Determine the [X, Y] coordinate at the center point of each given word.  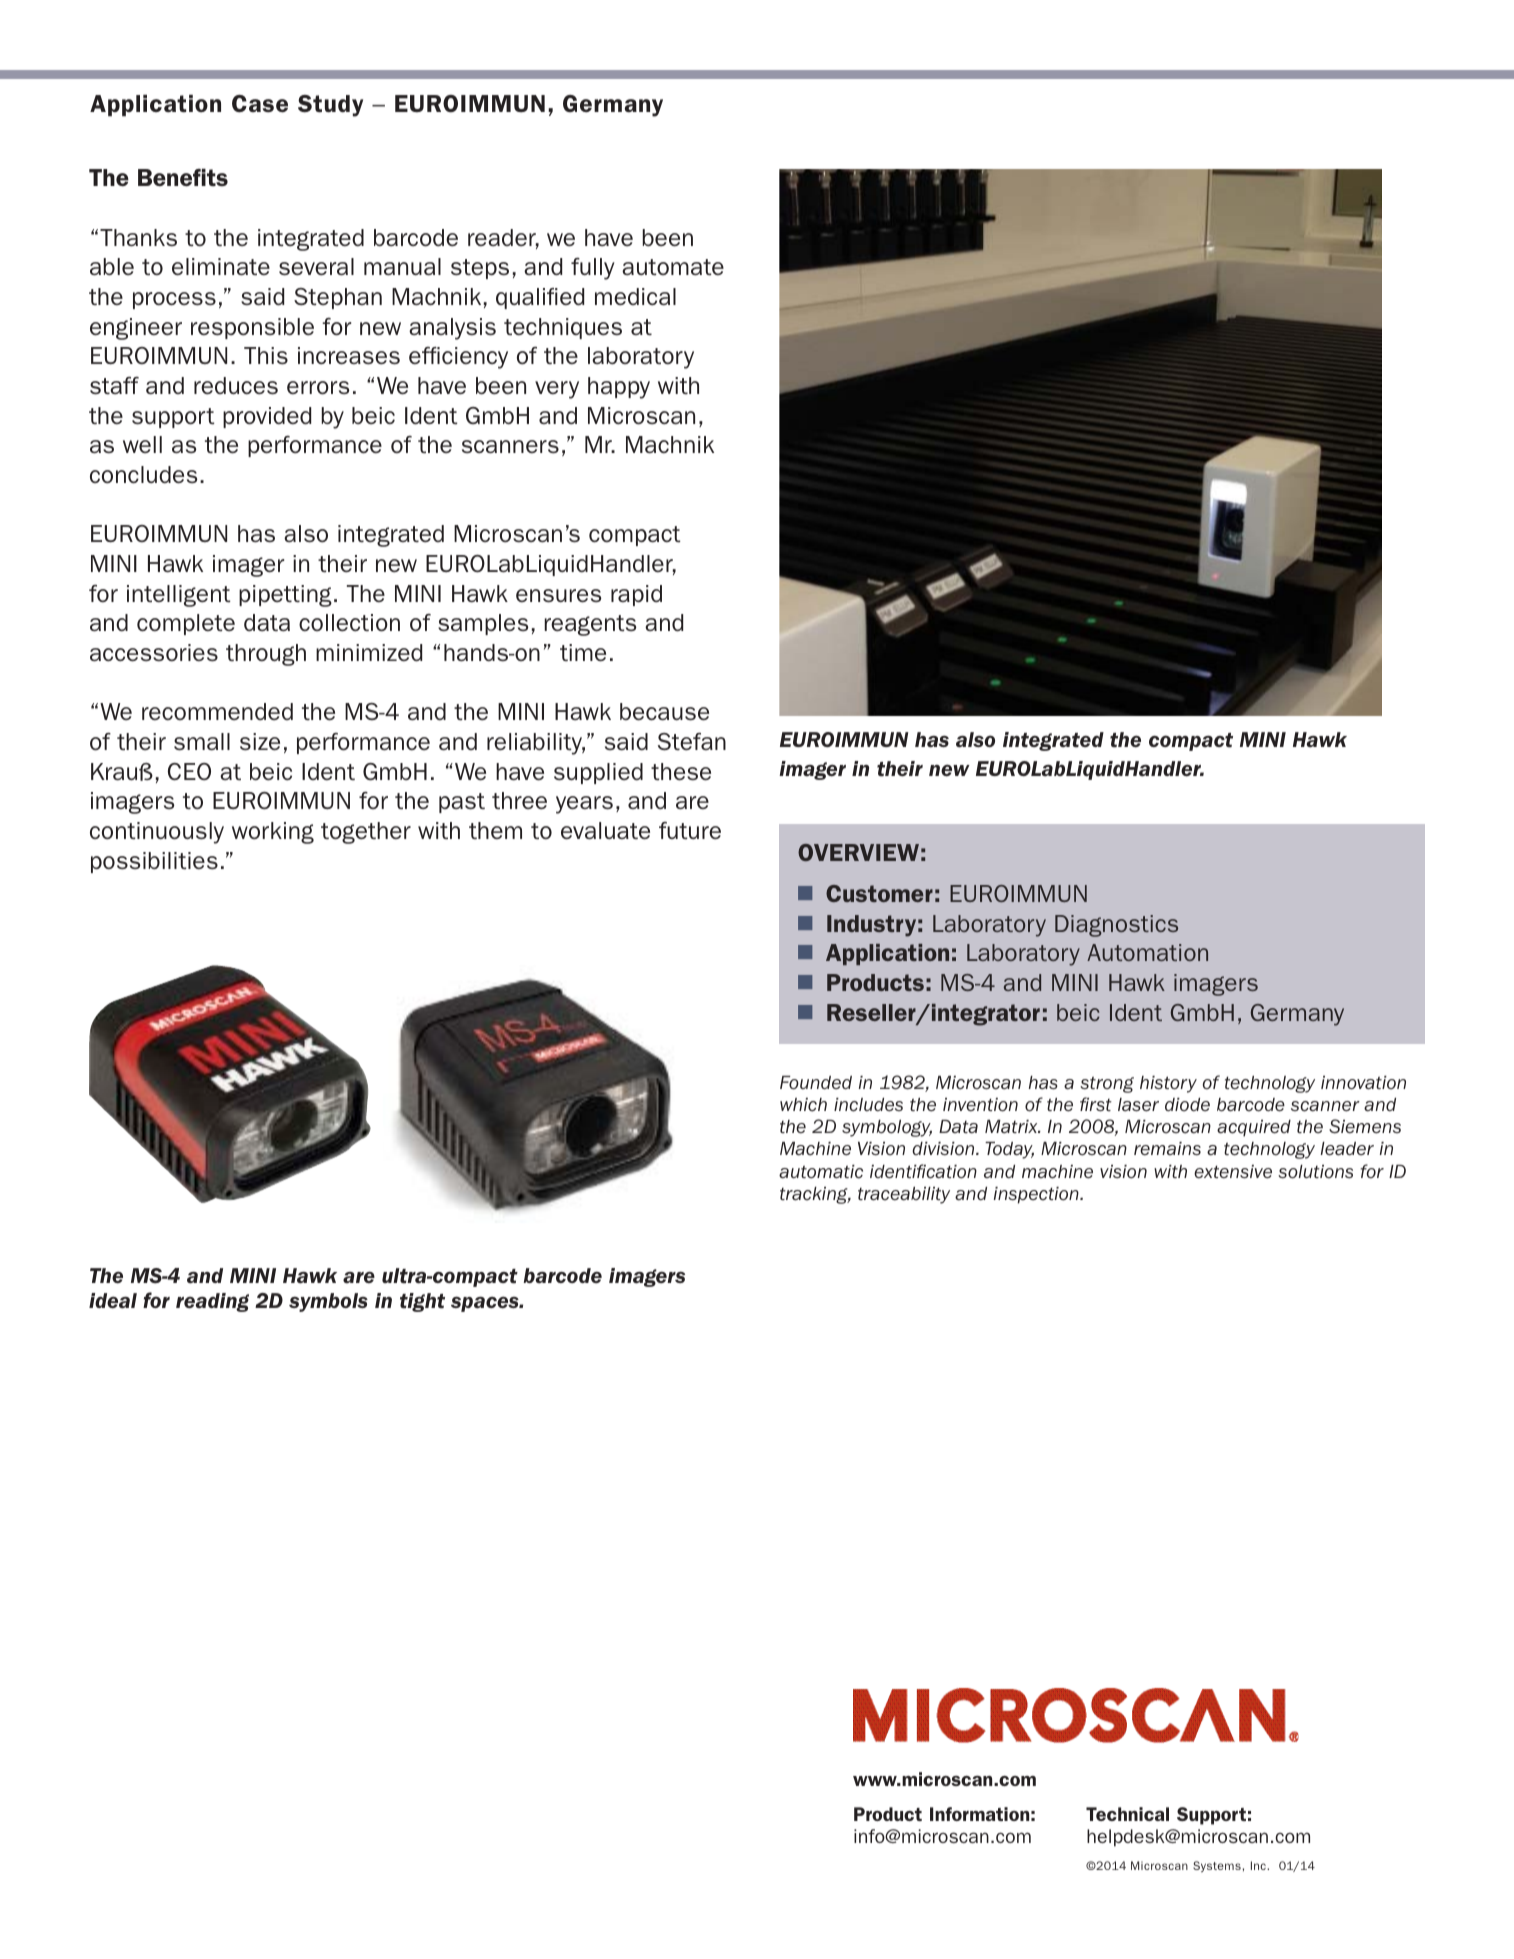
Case [260, 103]
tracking [815, 1195]
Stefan [692, 742]
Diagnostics [1116, 926]
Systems [1218, 1866]
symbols [328, 1302]
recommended [217, 711]
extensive [1233, 1172]
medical [635, 296]
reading [212, 1302]
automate [673, 267]
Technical [1127, 1814]
